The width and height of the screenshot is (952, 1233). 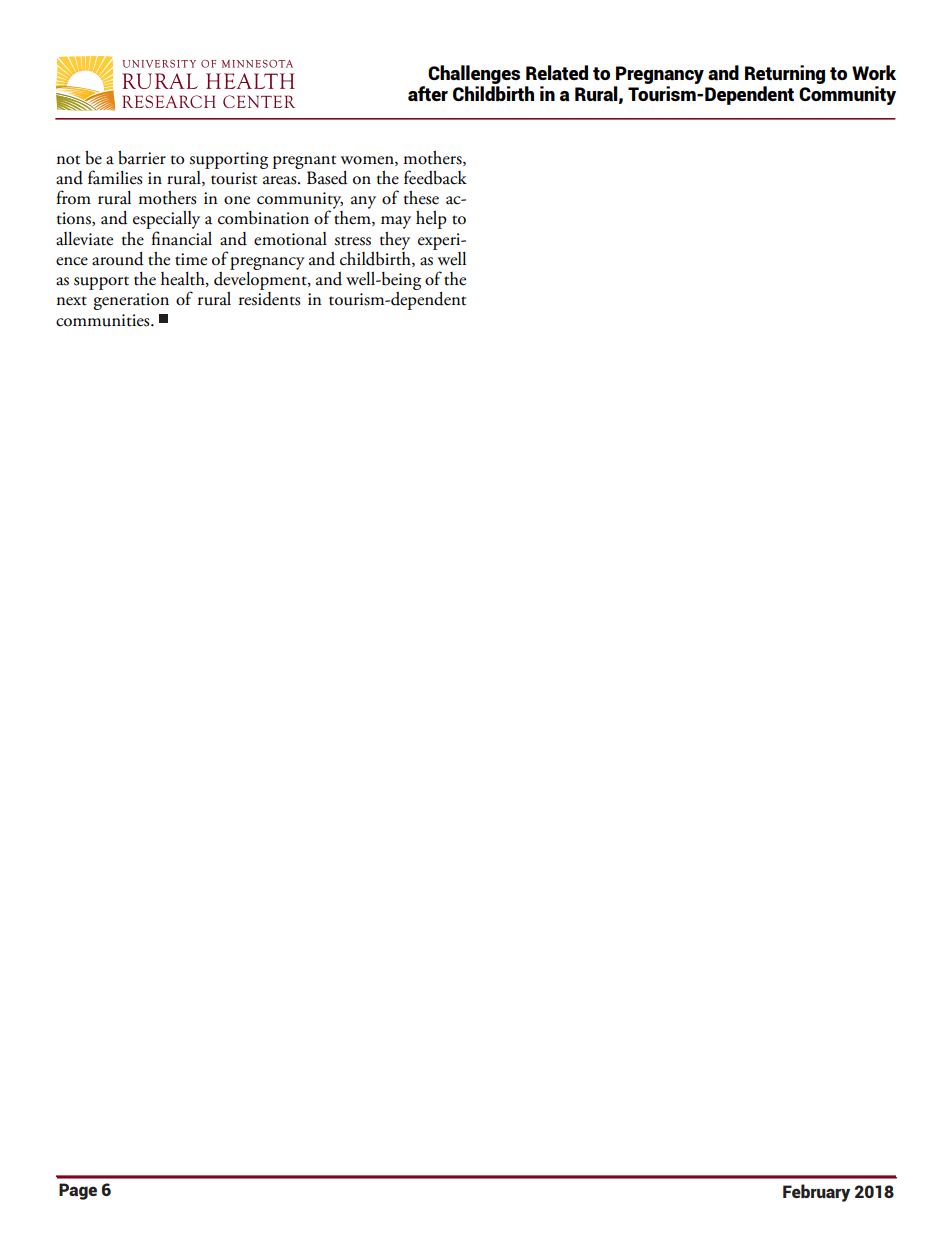 What do you see at coordinates (131, 301) in the screenshot?
I see `generation` at bounding box center [131, 301].
